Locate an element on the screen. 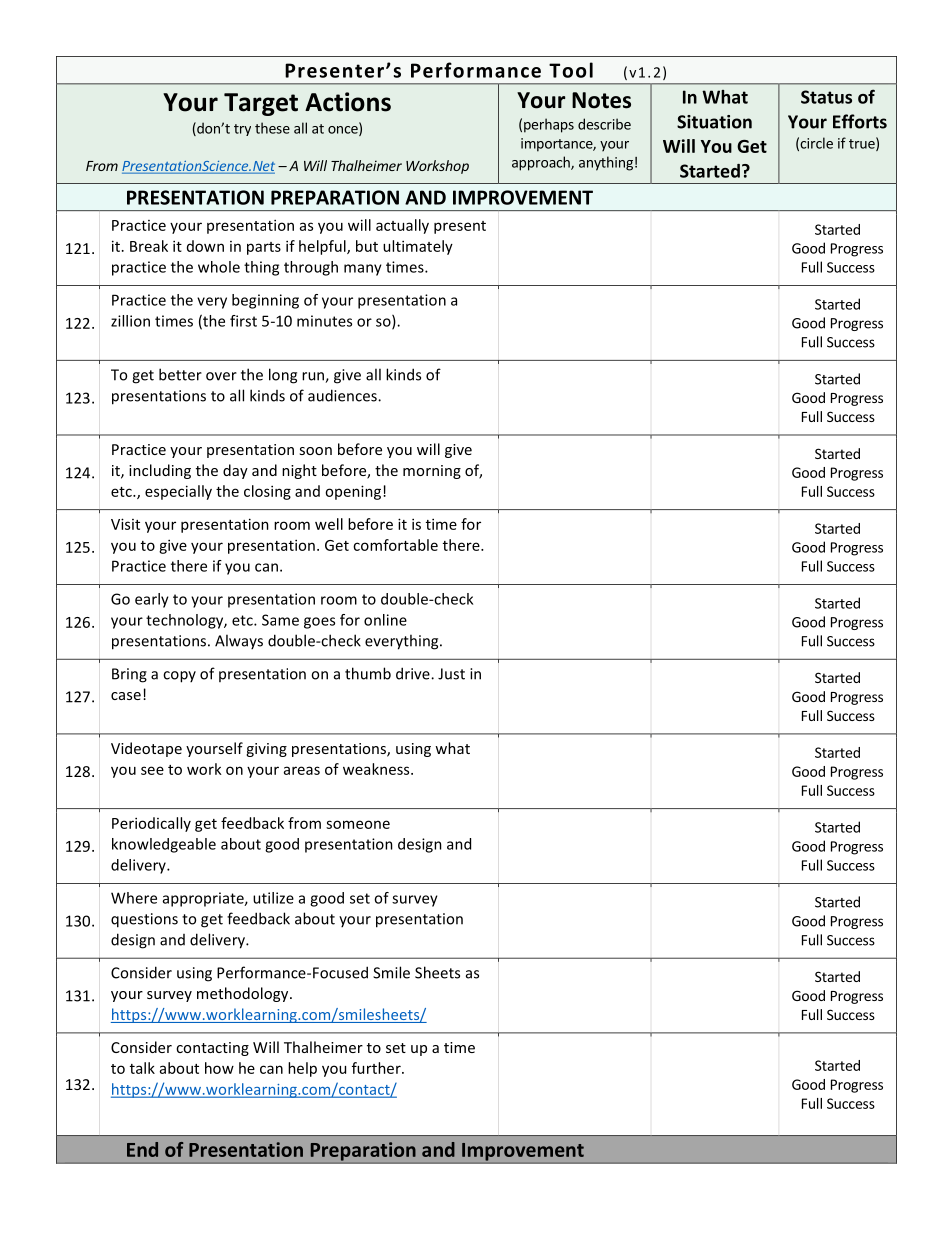 This screenshot has height=1233, width=952. ultimately is located at coordinates (418, 247).
